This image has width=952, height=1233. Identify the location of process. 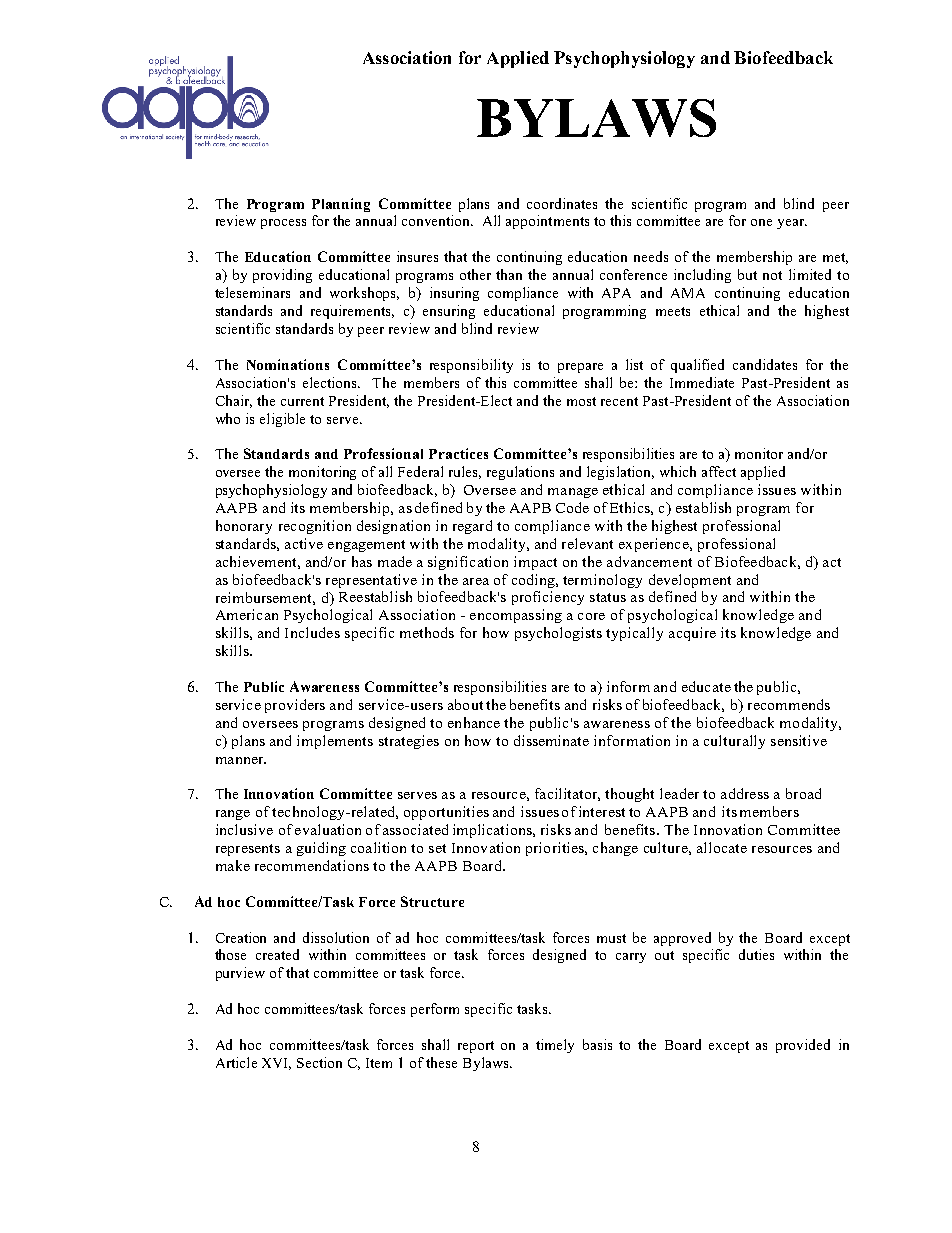
(283, 224).
